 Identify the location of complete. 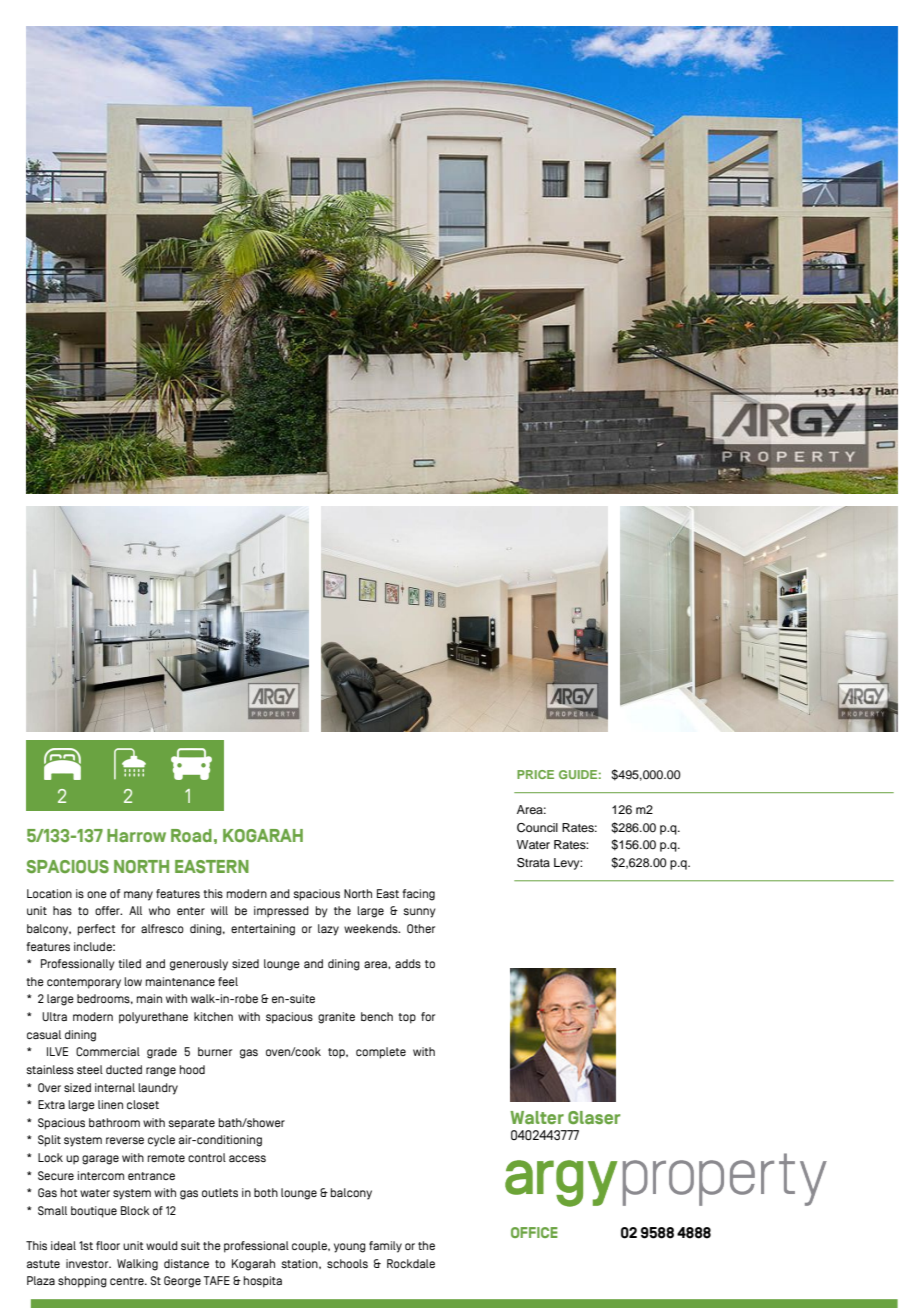
(381, 1053).
